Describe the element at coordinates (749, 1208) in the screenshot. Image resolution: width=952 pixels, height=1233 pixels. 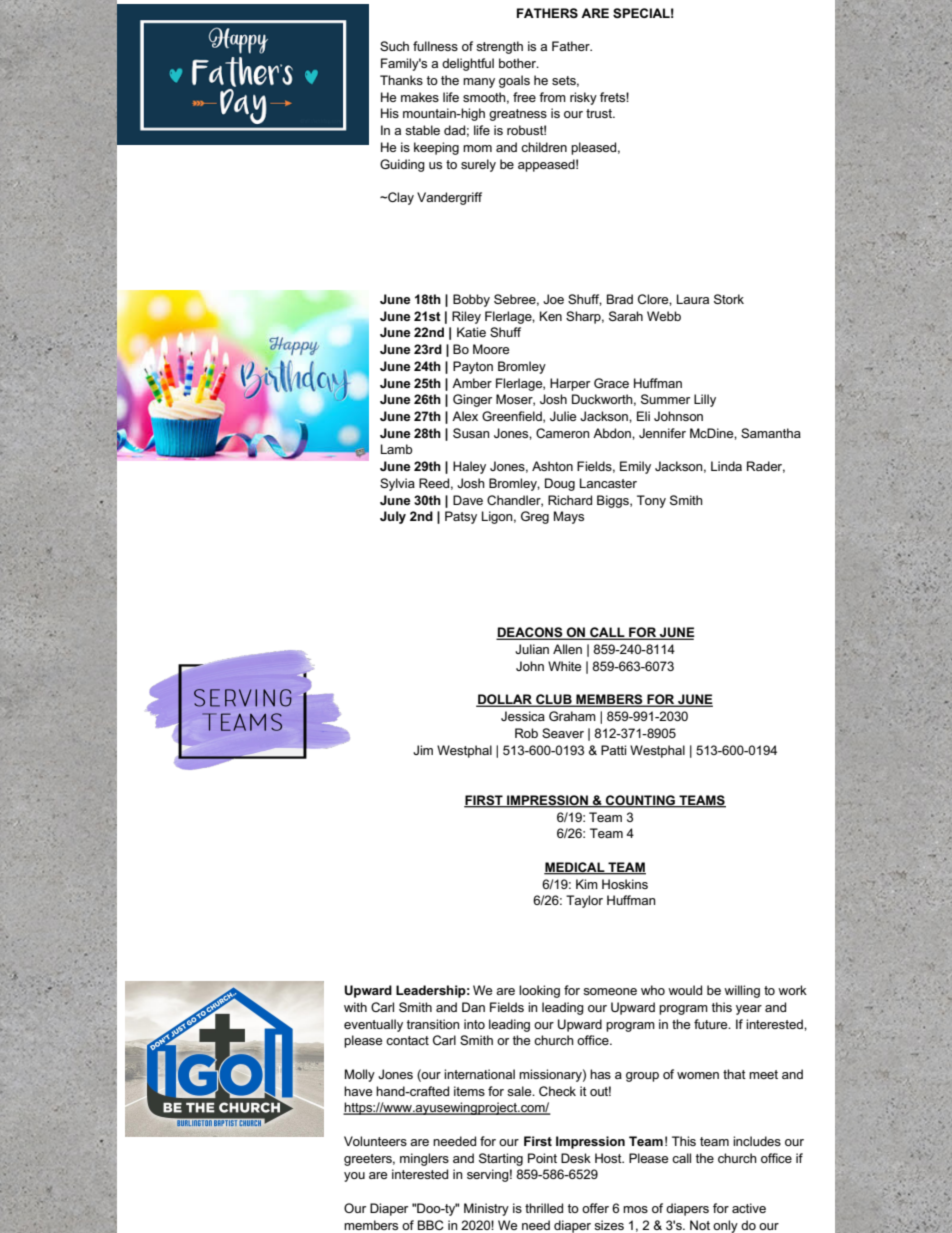
I see `active` at that location.
